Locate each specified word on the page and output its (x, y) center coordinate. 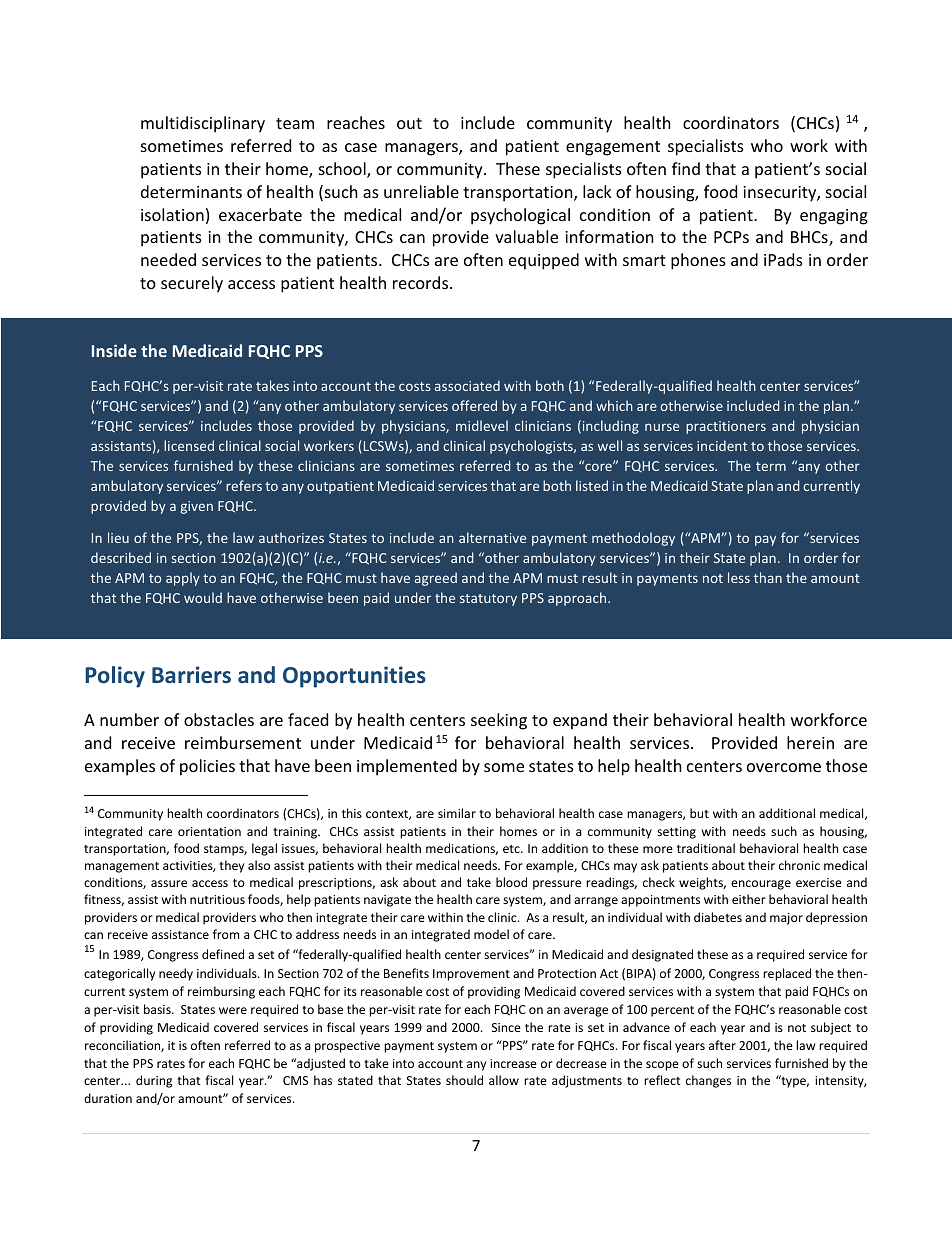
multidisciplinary (203, 124)
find (686, 168)
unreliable (421, 191)
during (154, 1081)
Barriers (191, 674)
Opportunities (354, 677)
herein (810, 742)
